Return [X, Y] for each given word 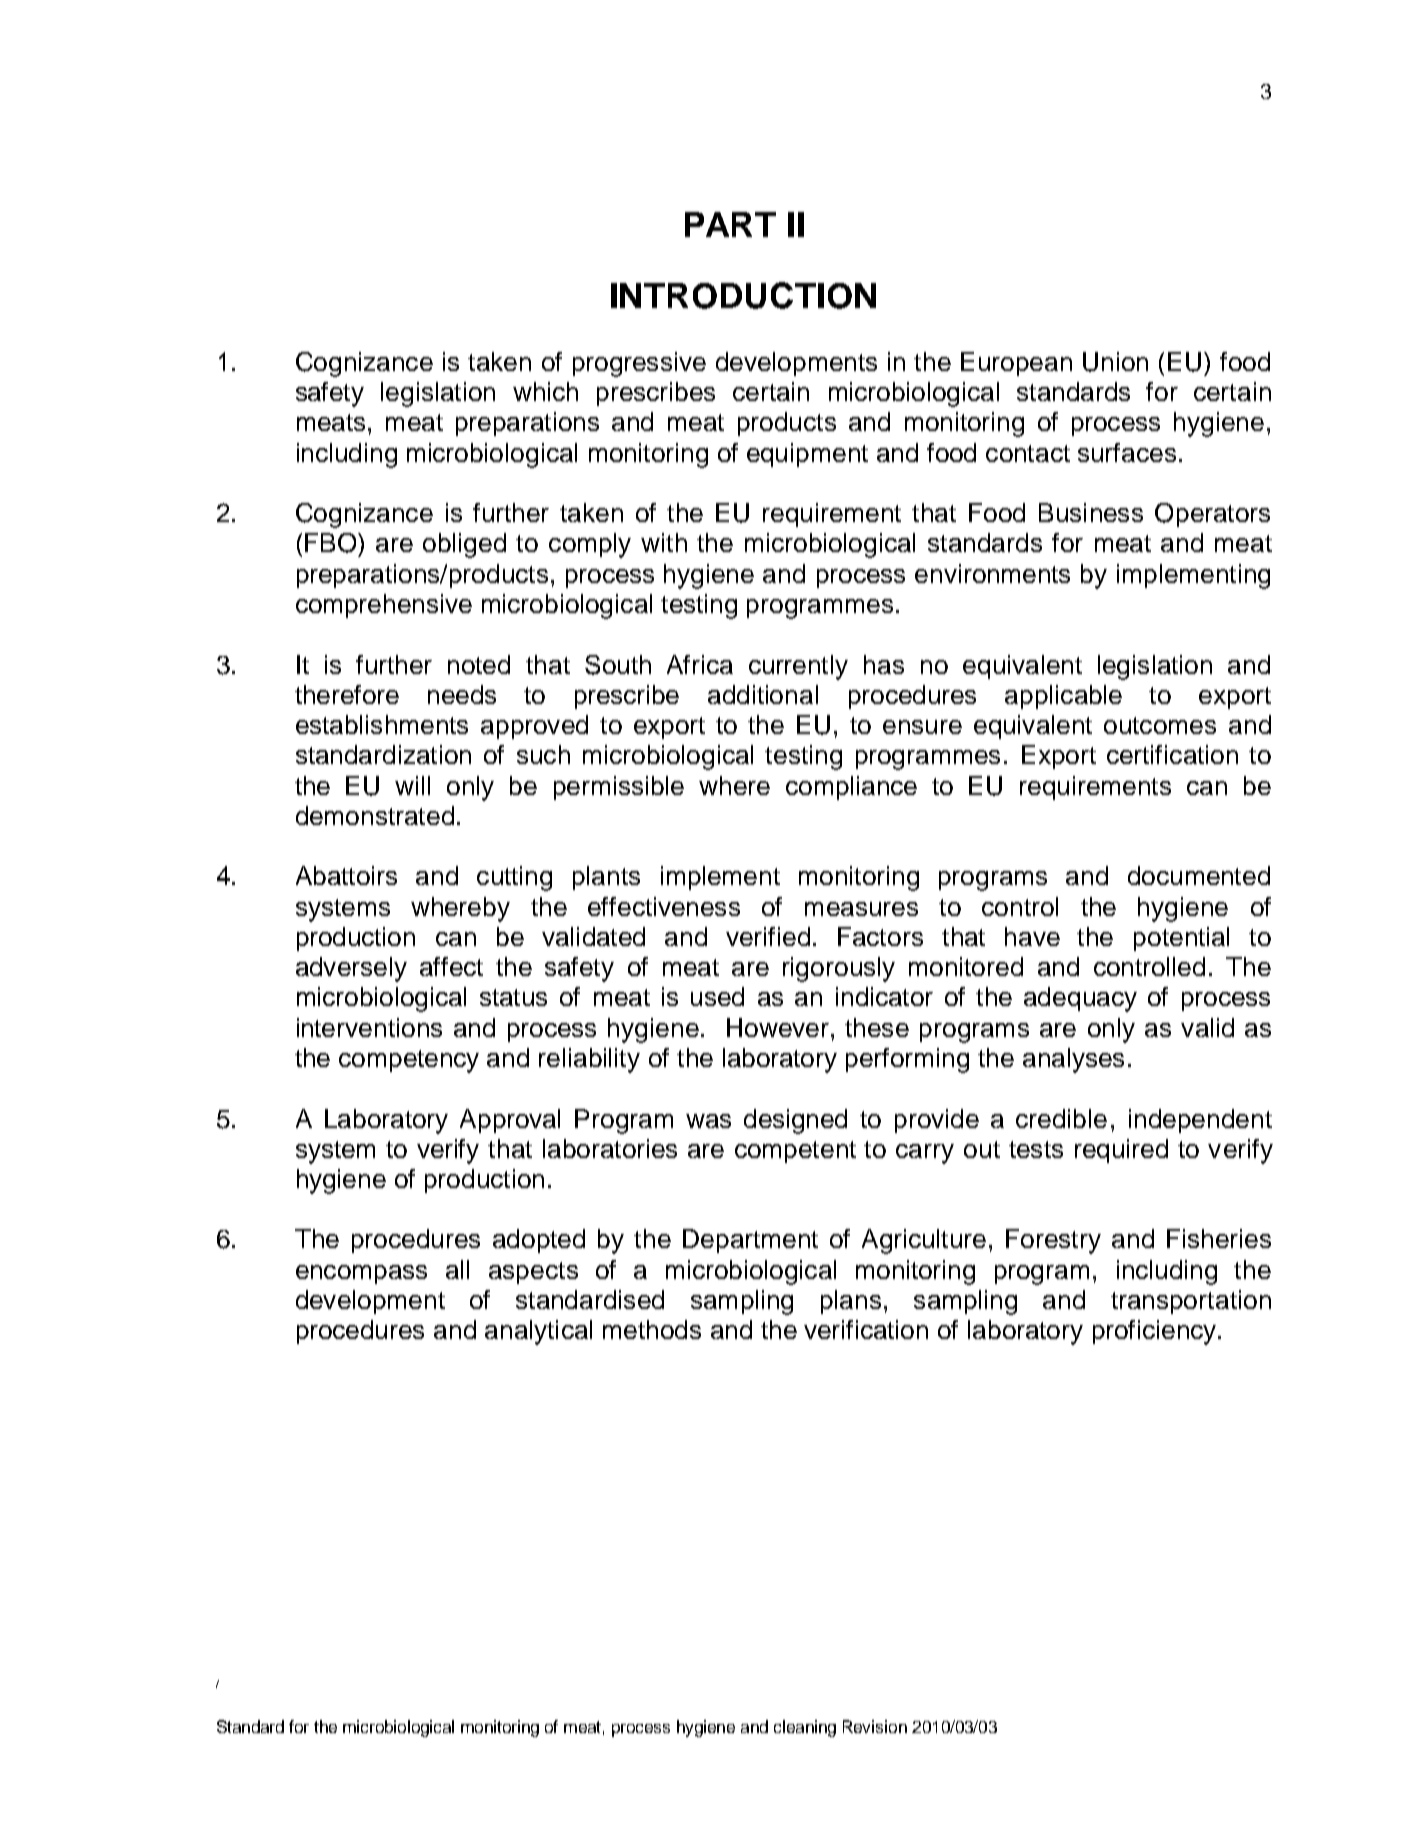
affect [451, 966]
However [778, 1027]
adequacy [1080, 999]
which [545, 391]
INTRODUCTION [743, 295]
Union [1115, 362]
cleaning [805, 1728]
